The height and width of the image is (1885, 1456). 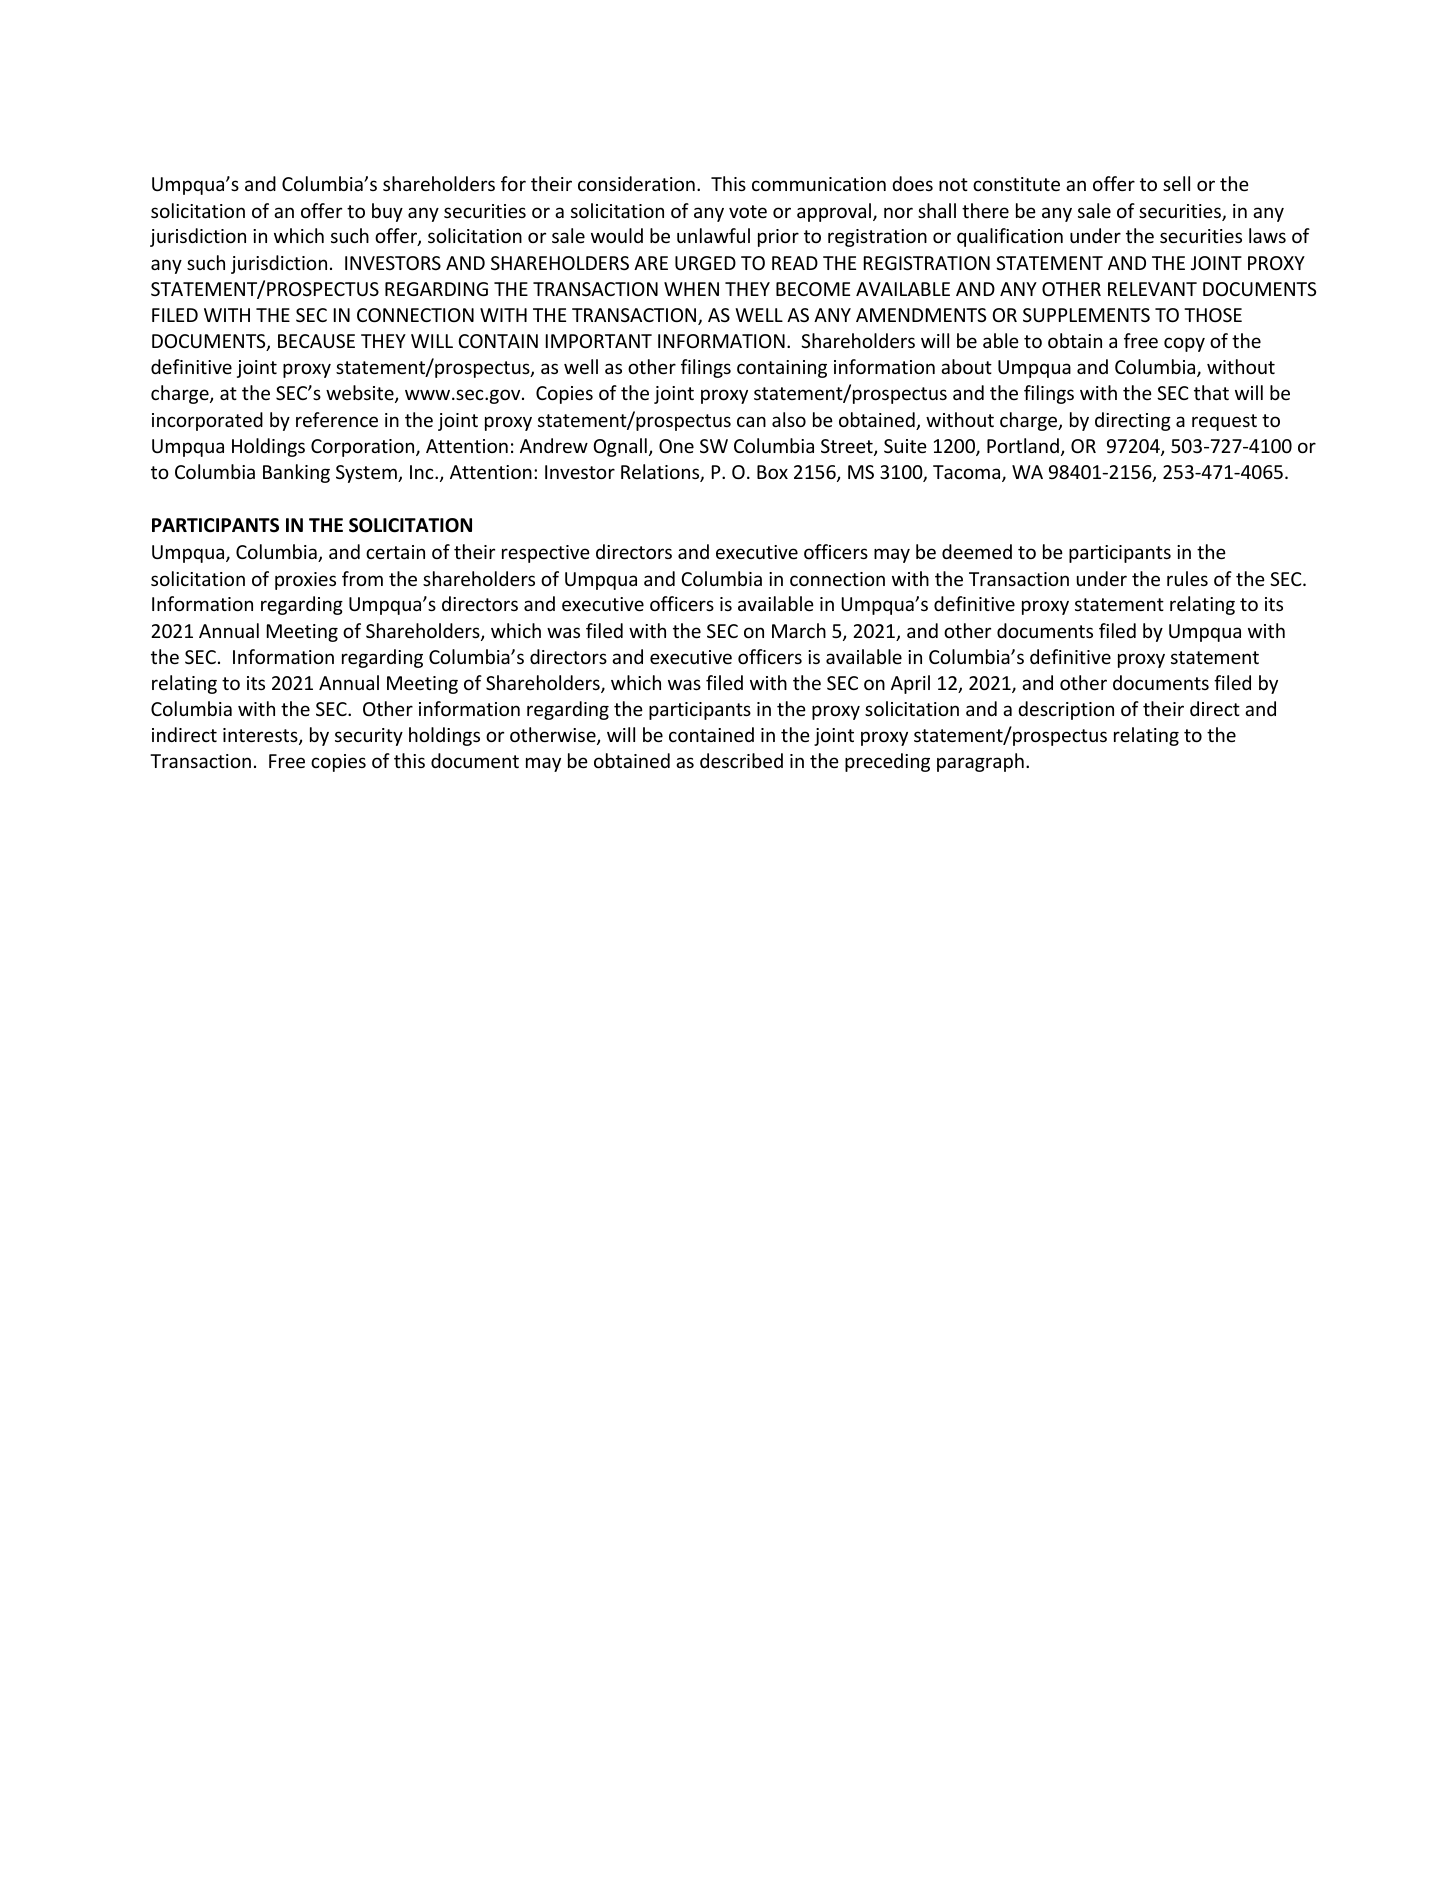 What do you see at coordinates (599, 341) in the image?
I see `IMPORTANT` at bounding box center [599, 341].
